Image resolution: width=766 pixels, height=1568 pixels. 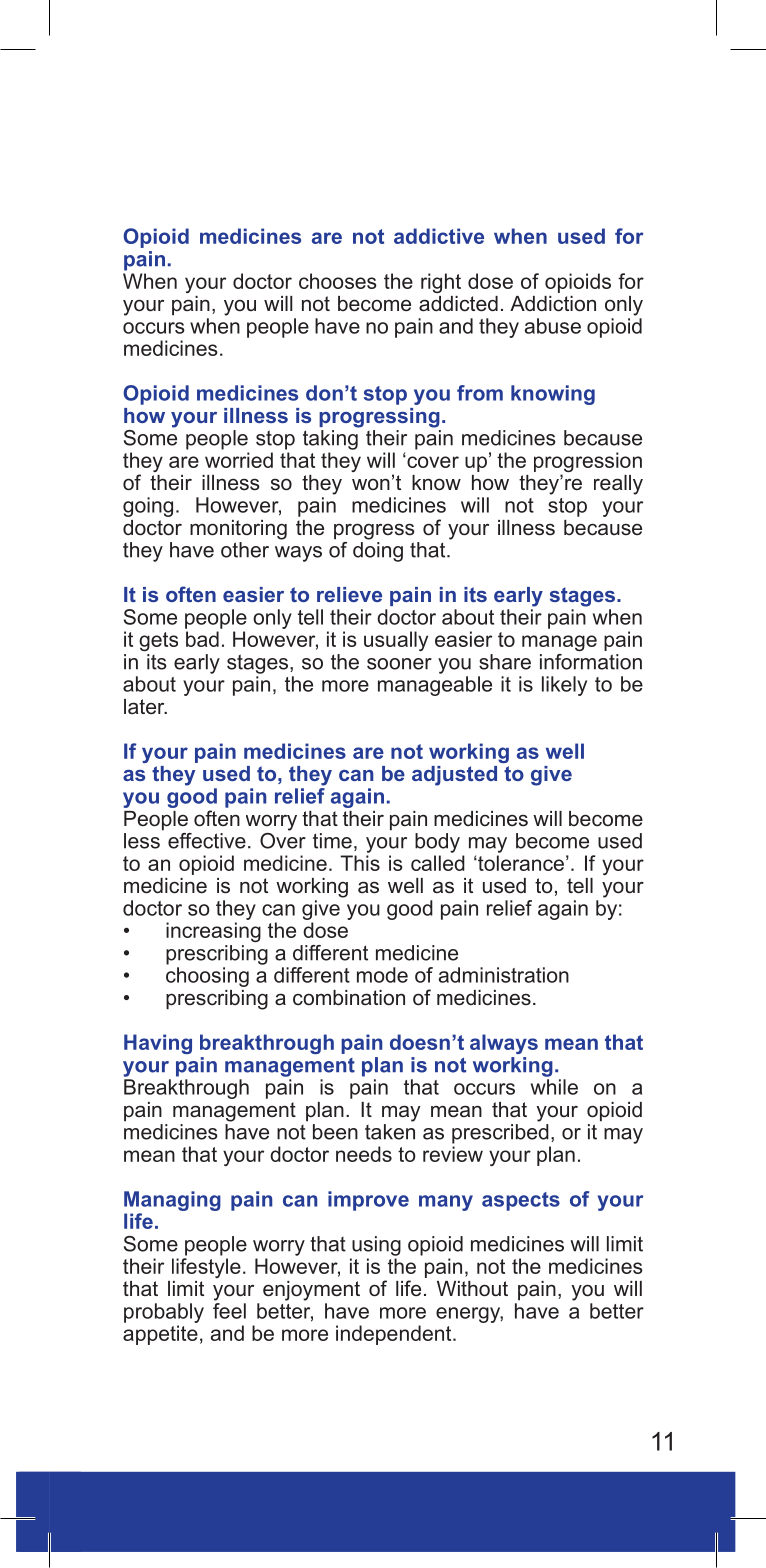 I want to click on choosing, so click(x=207, y=977).
